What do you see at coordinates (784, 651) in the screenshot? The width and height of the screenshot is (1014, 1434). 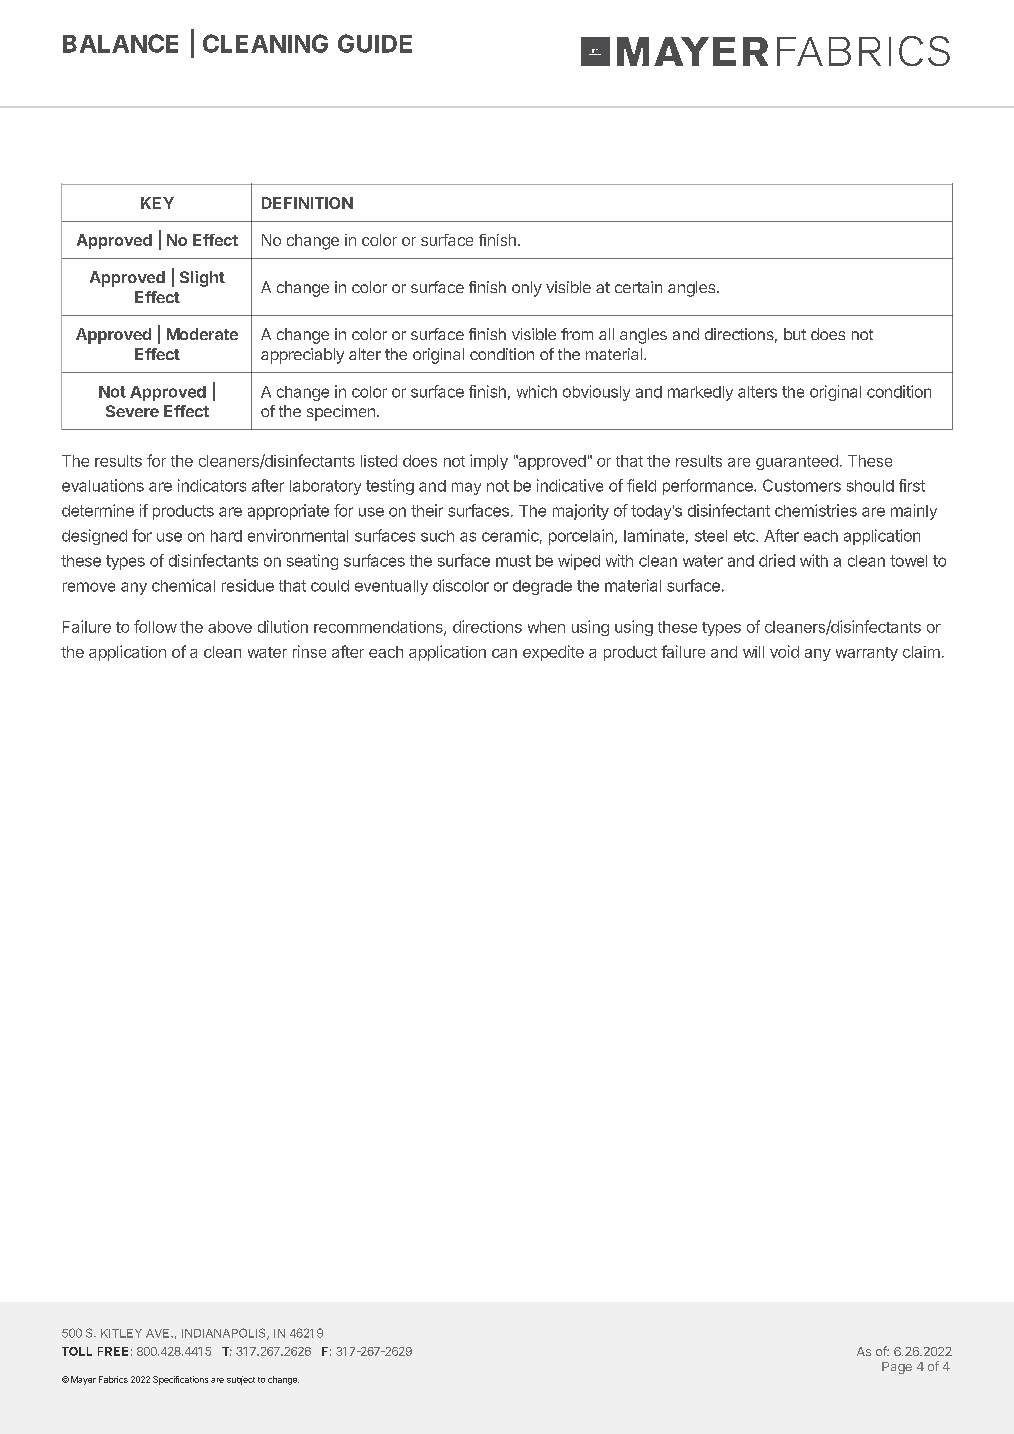 I see `void` at bounding box center [784, 651].
